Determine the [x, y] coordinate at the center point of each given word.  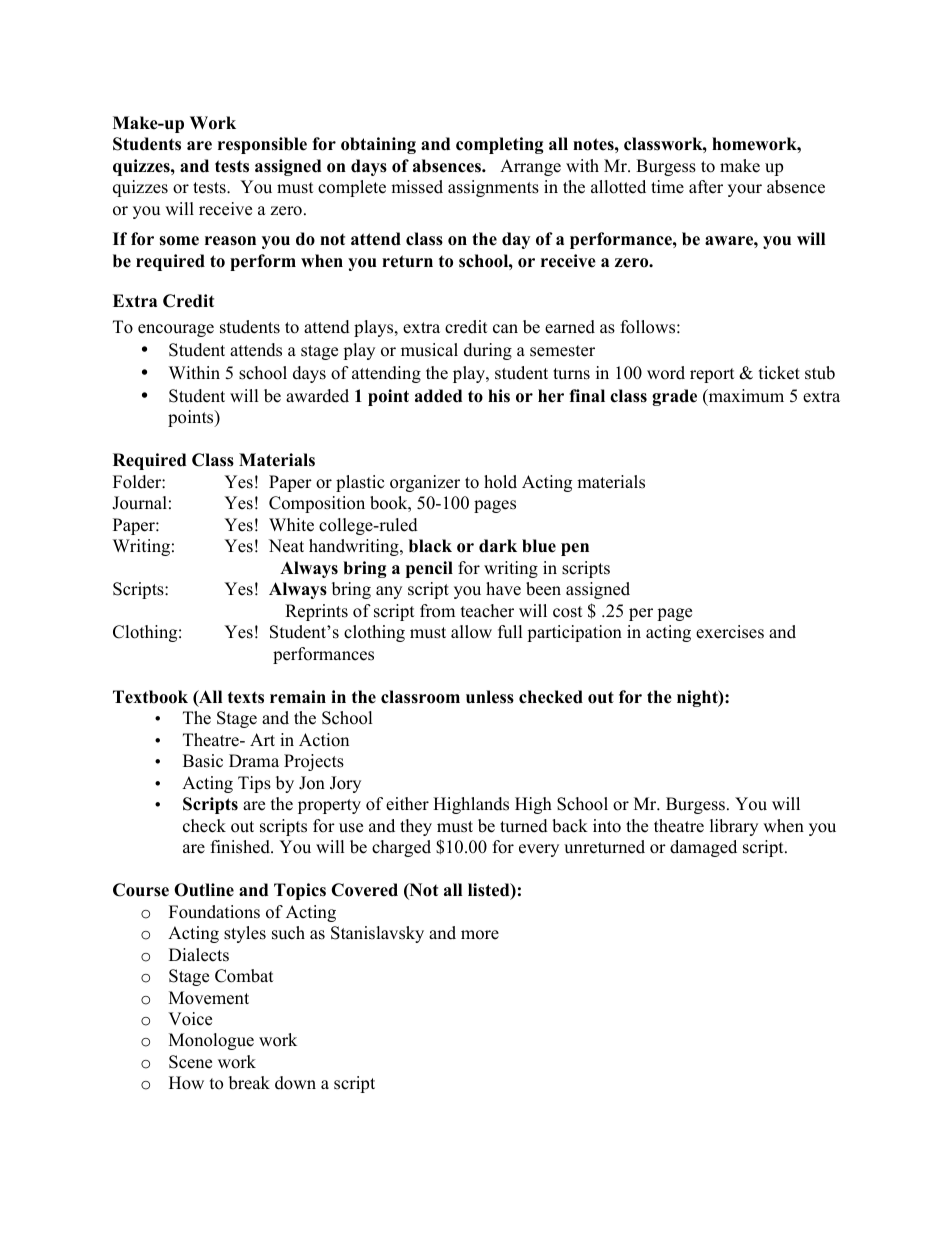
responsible [262, 145]
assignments [493, 188]
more [480, 935]
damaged [703, 848]
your [745, 190]
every [539, 850]
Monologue [211, 1041]
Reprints [316, 612]
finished [241, 847]
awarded [317, 396]
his [499, 396]
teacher [487, 611]
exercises [730, 632]
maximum [745, 397]
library [734, 827]
